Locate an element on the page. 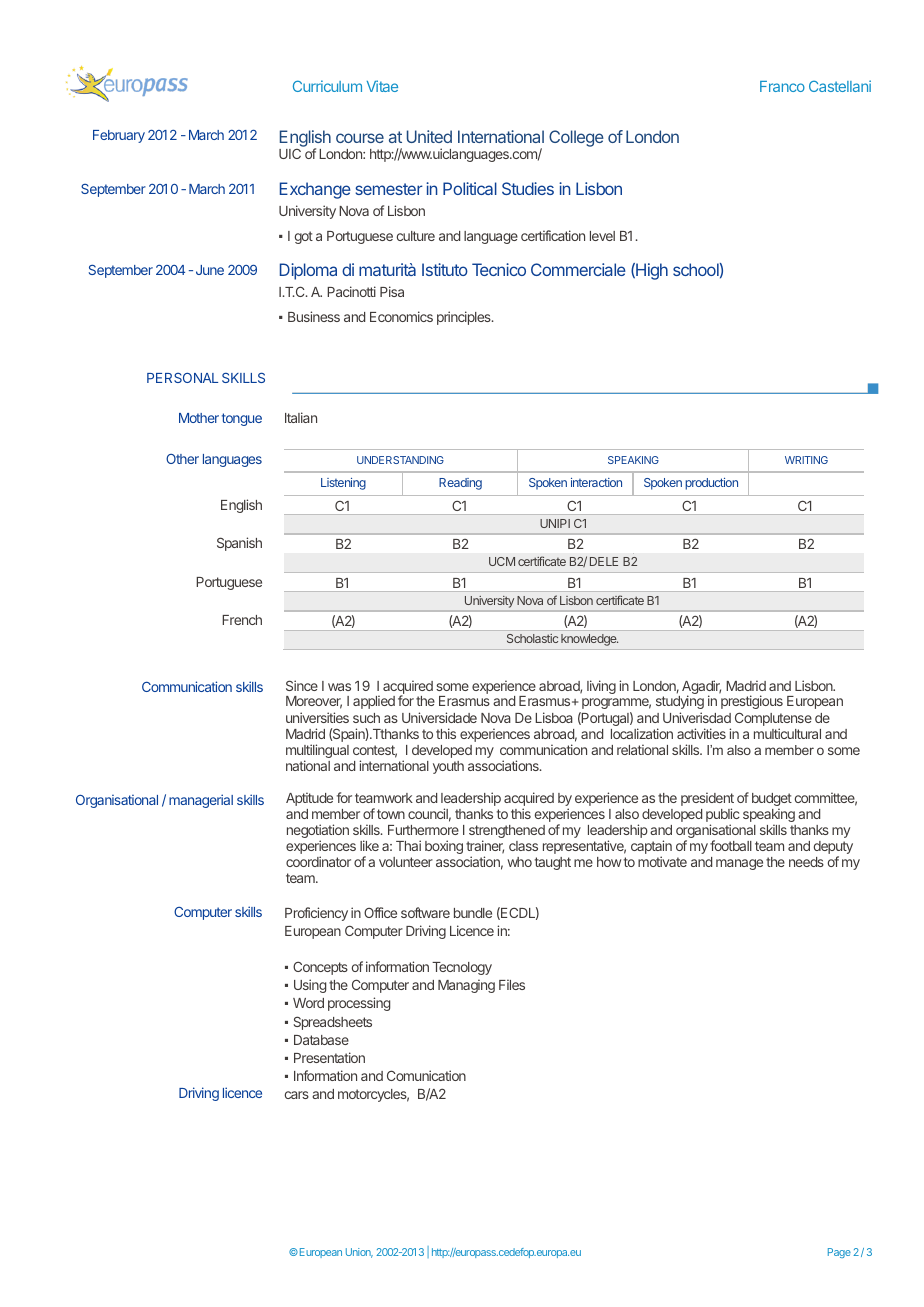 The height and width of the image is (1307, 924). Reading is located at coordinates (460, 484).
